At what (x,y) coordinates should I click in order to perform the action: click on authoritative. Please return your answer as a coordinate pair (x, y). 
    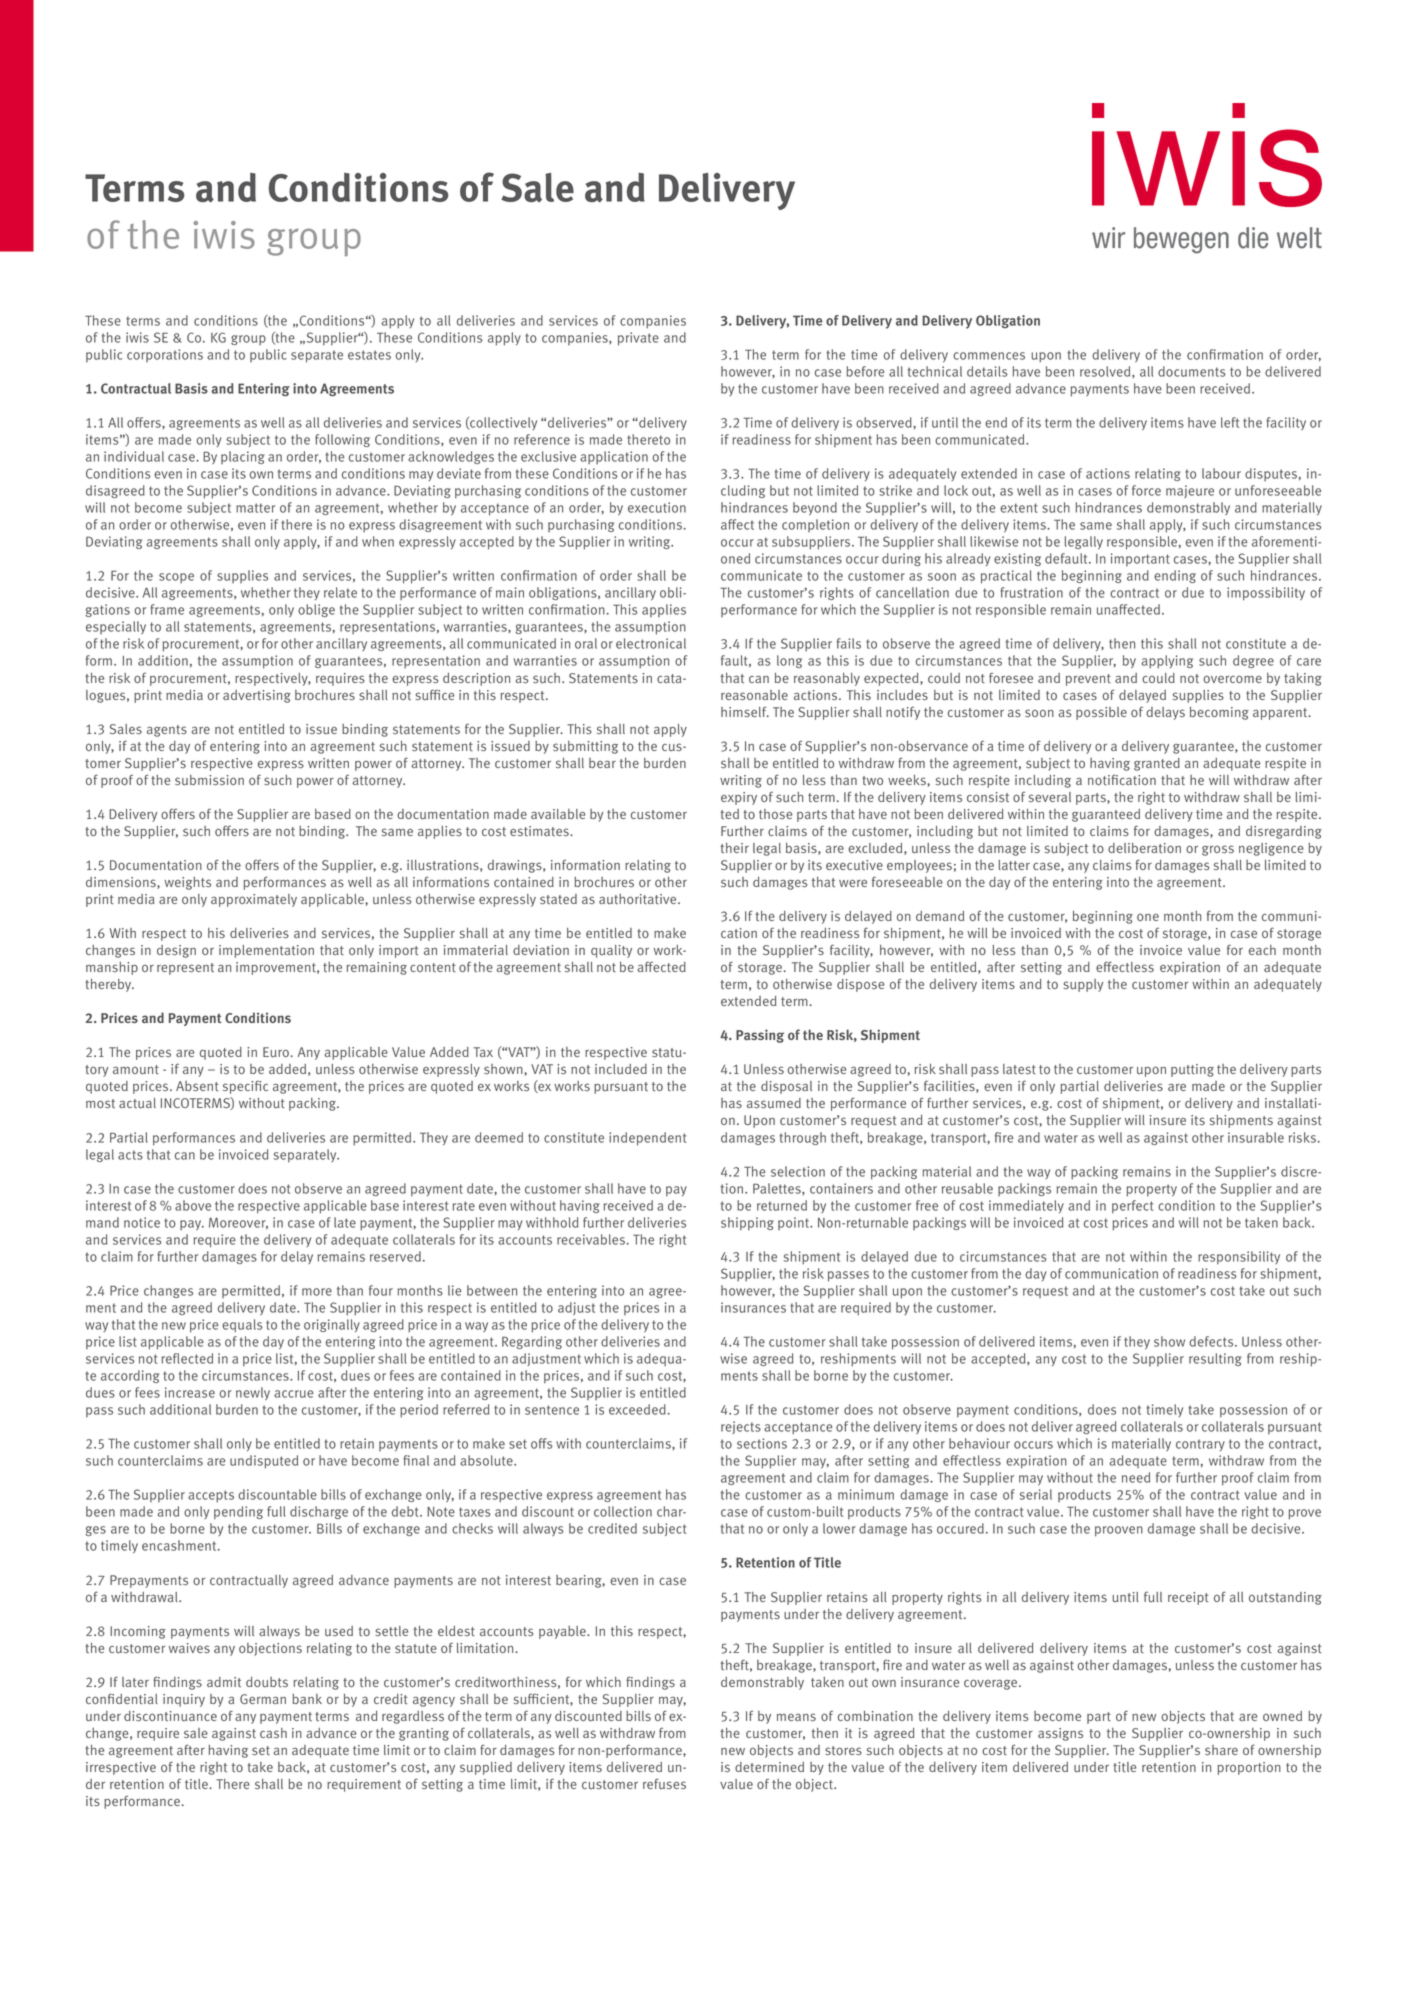
    Looking at the image, I should click on (639, 899).
